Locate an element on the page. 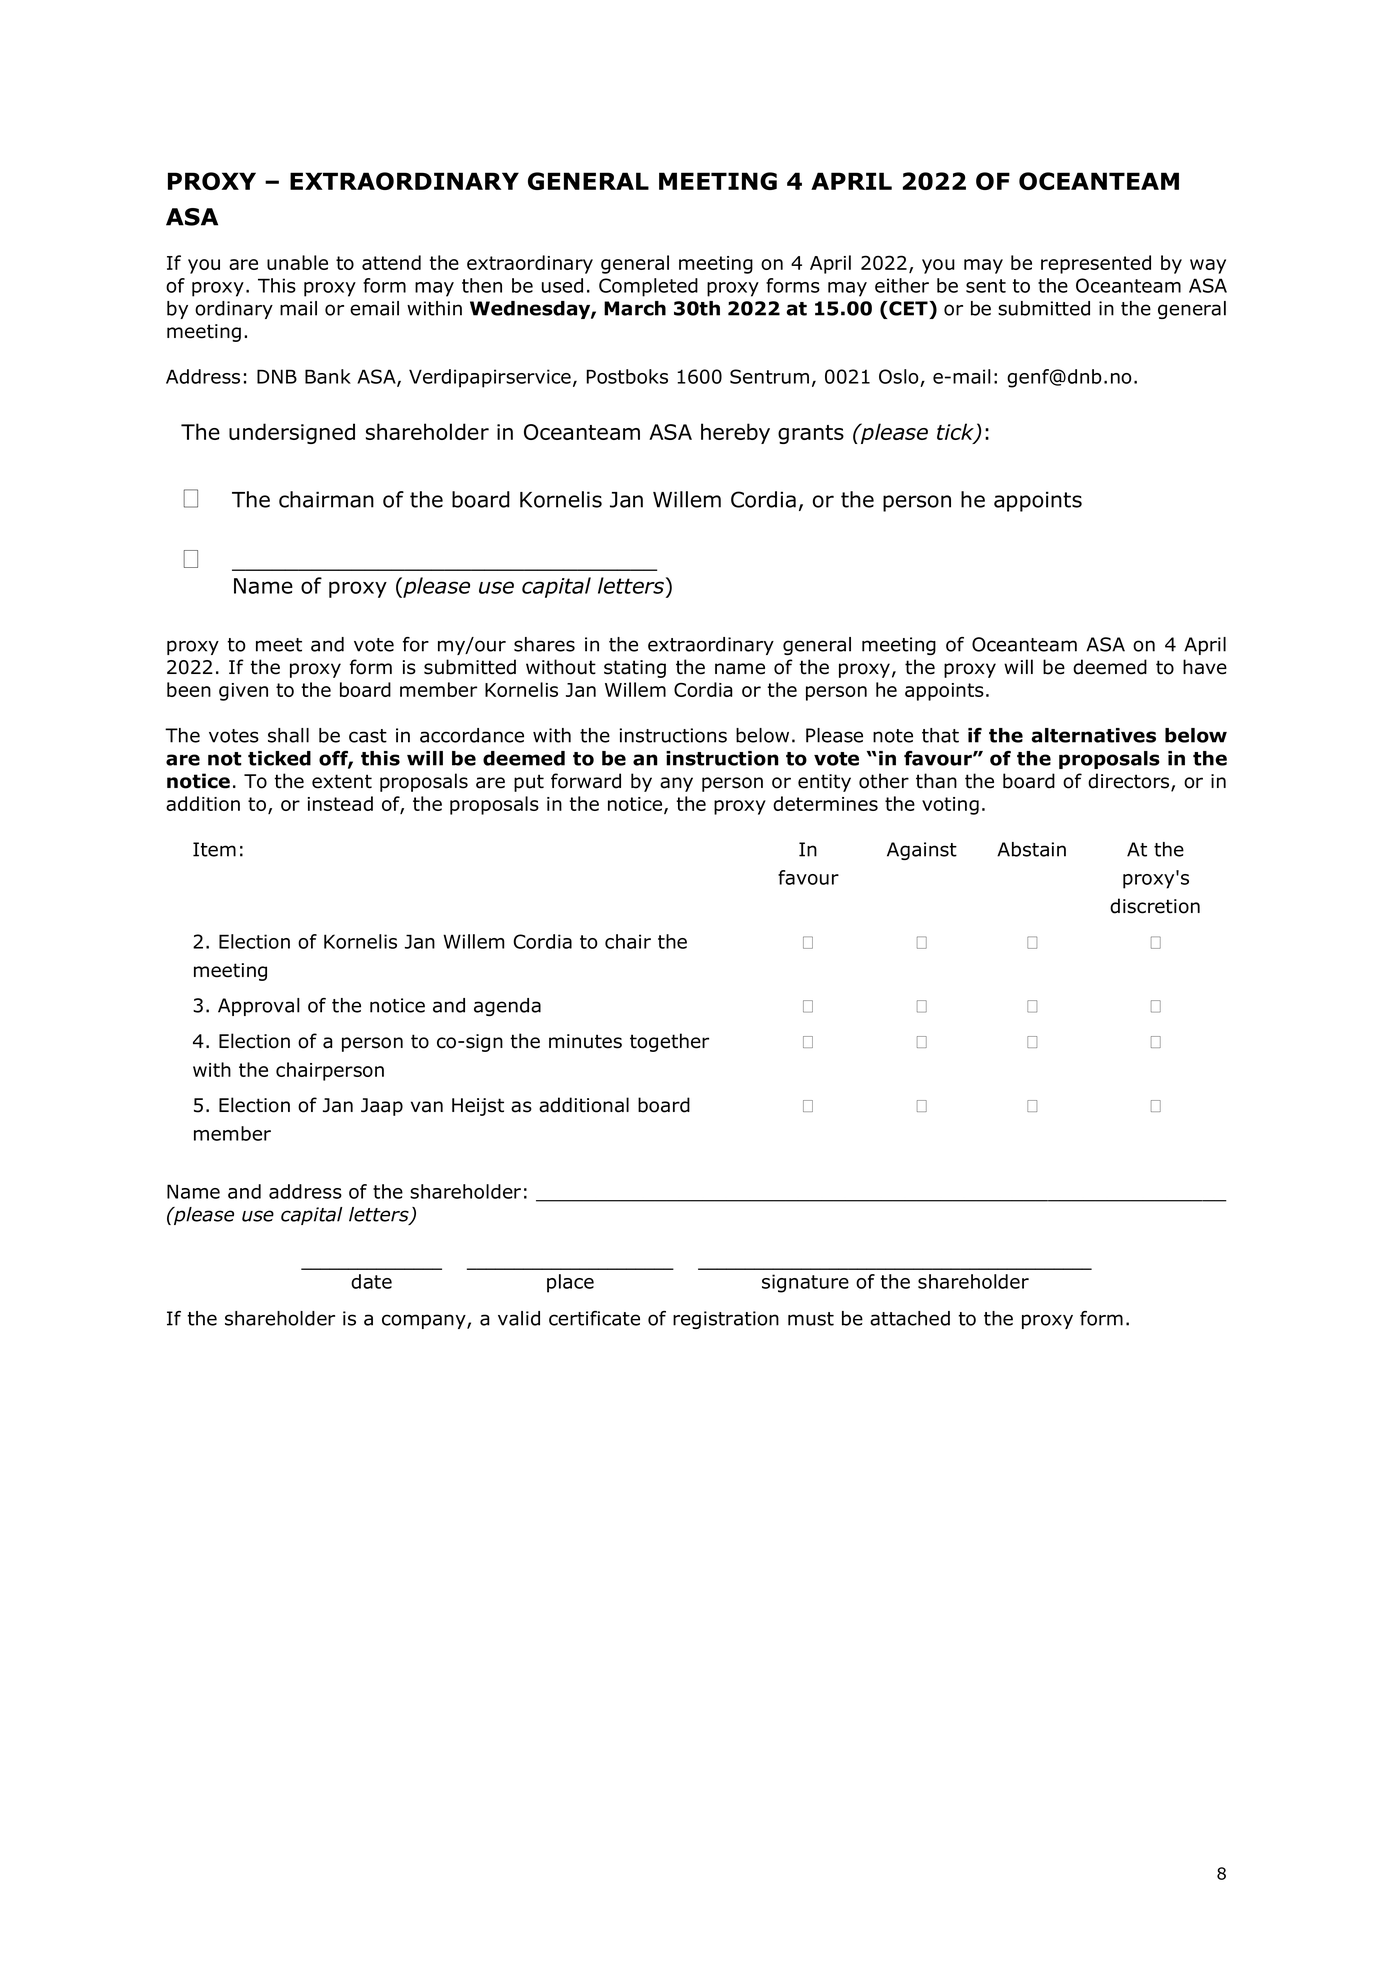 The width and height of the page is (1393, 1971). way is located at coordinates (1208, 266).
